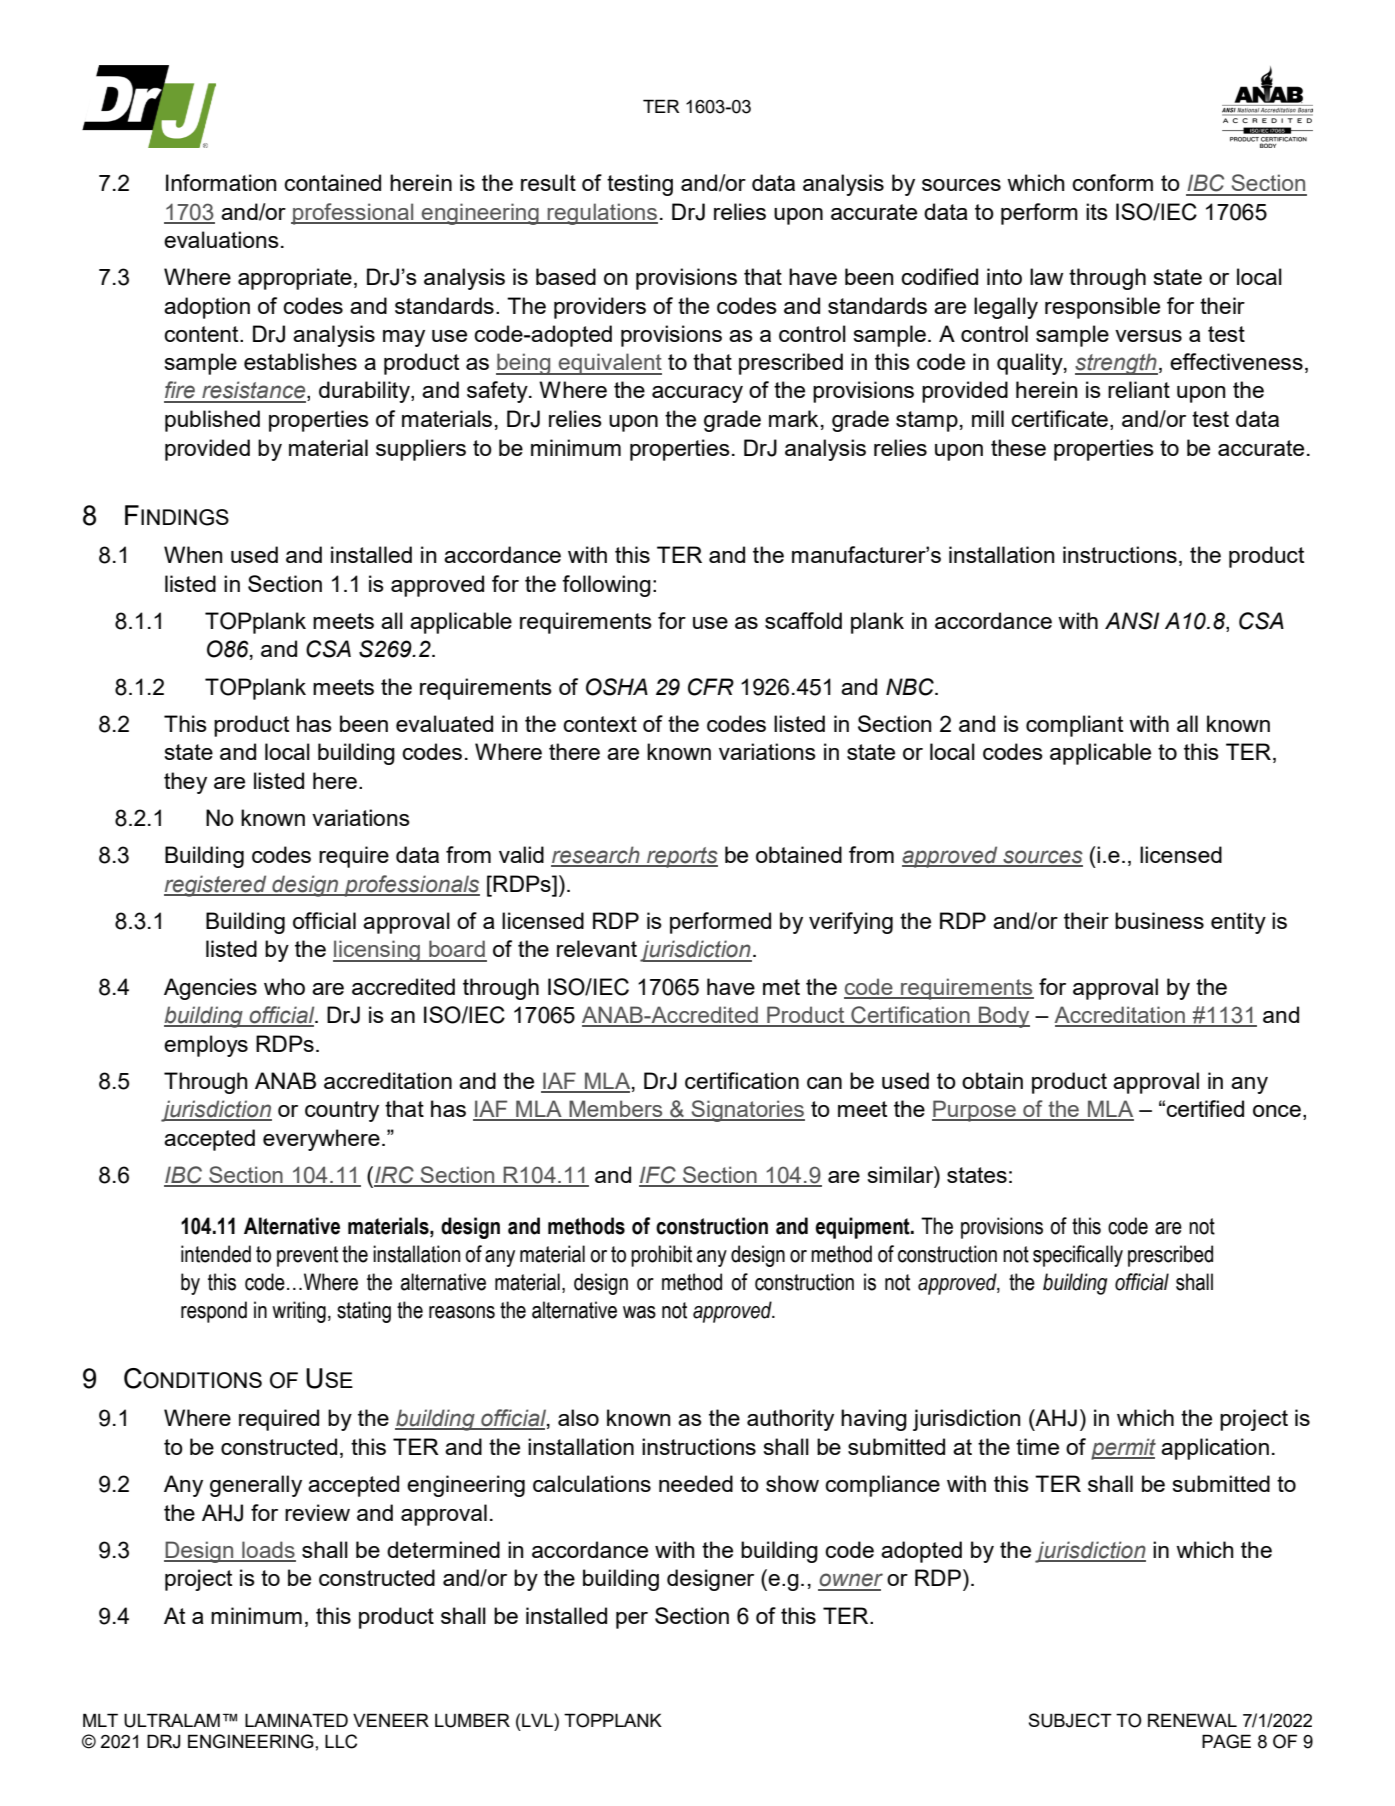 The image size is (1395, 1806). Describe the element at coordinates (1192, 1720) in the image. I see `RENEWAL` at that location.
